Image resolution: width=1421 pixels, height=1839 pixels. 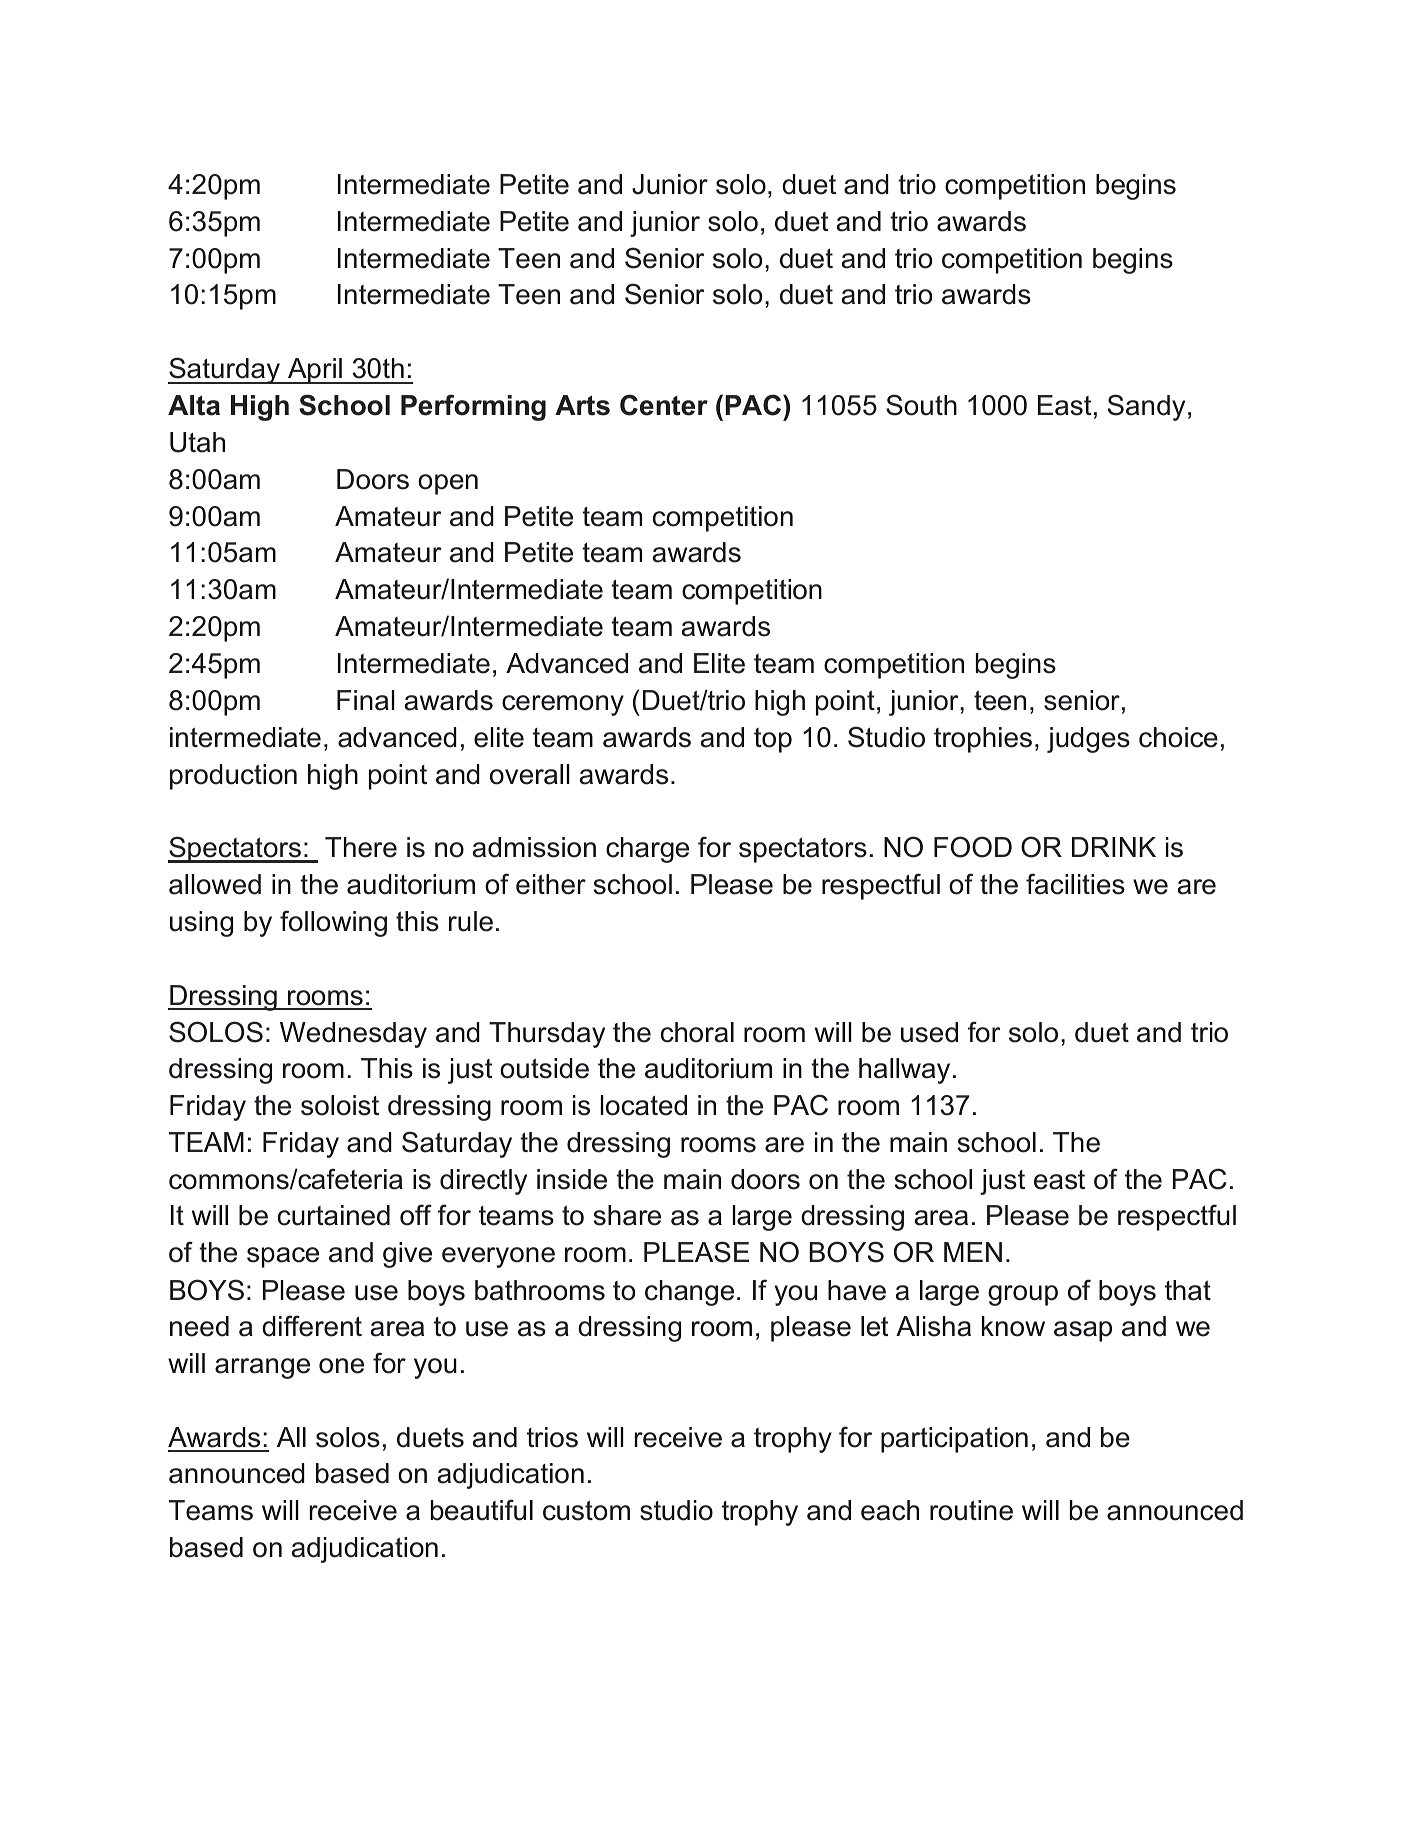 What do you see at coordinates (334, 1215) in the screenshot?
I see `curtained` at bounding box center [334, 1215].
